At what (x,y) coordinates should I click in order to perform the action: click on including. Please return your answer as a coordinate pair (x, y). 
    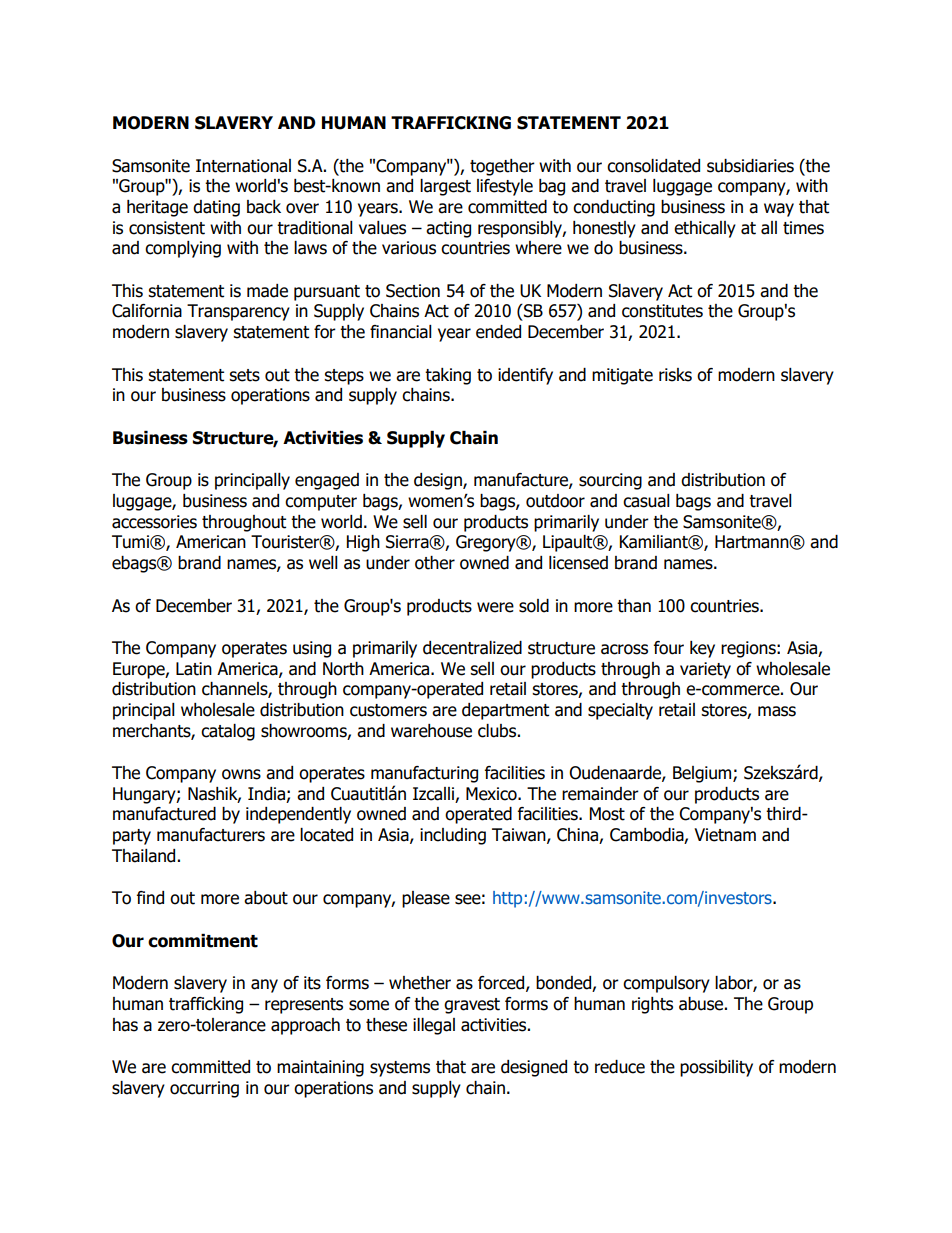
    Looking at the image, I should click on (453, 836).
